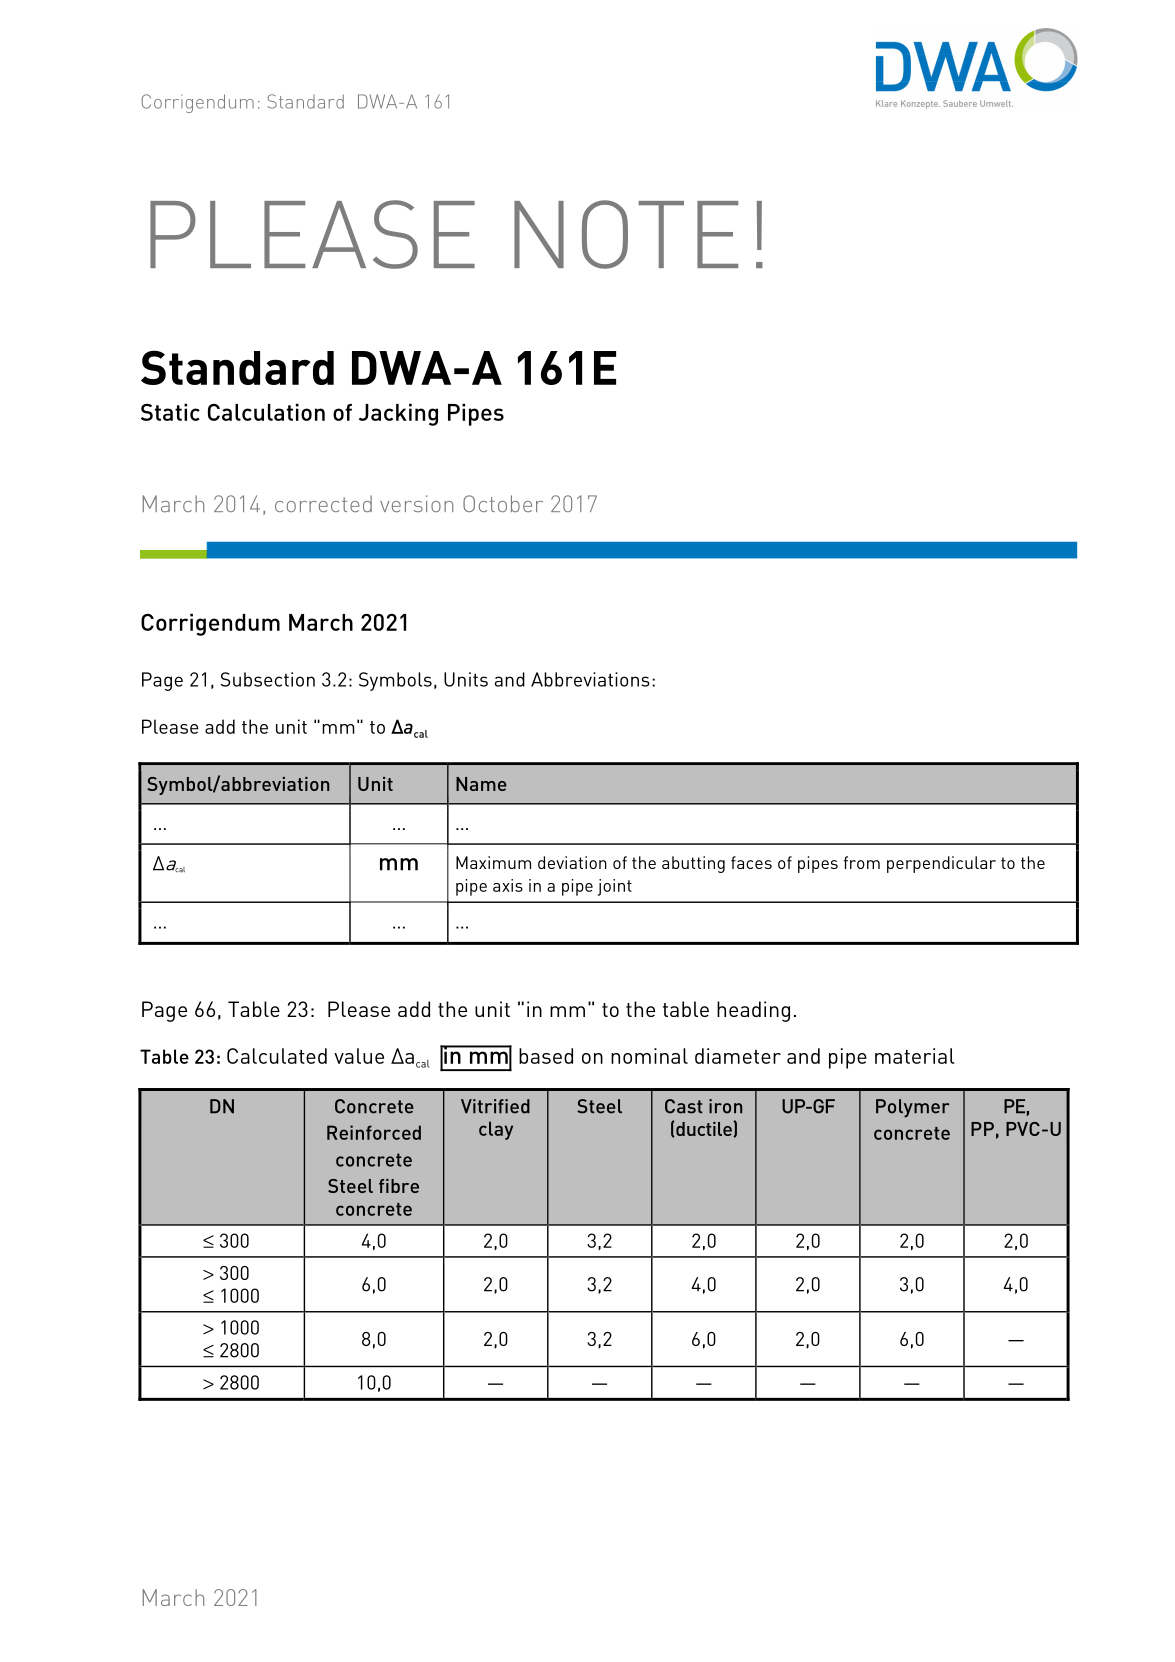 Image resolution: width=1175 pixels, height=1662 pixels. What do you see at coordinates (268, 679) in the page?
I see `Subsection` at bounding box center [268, 679].
